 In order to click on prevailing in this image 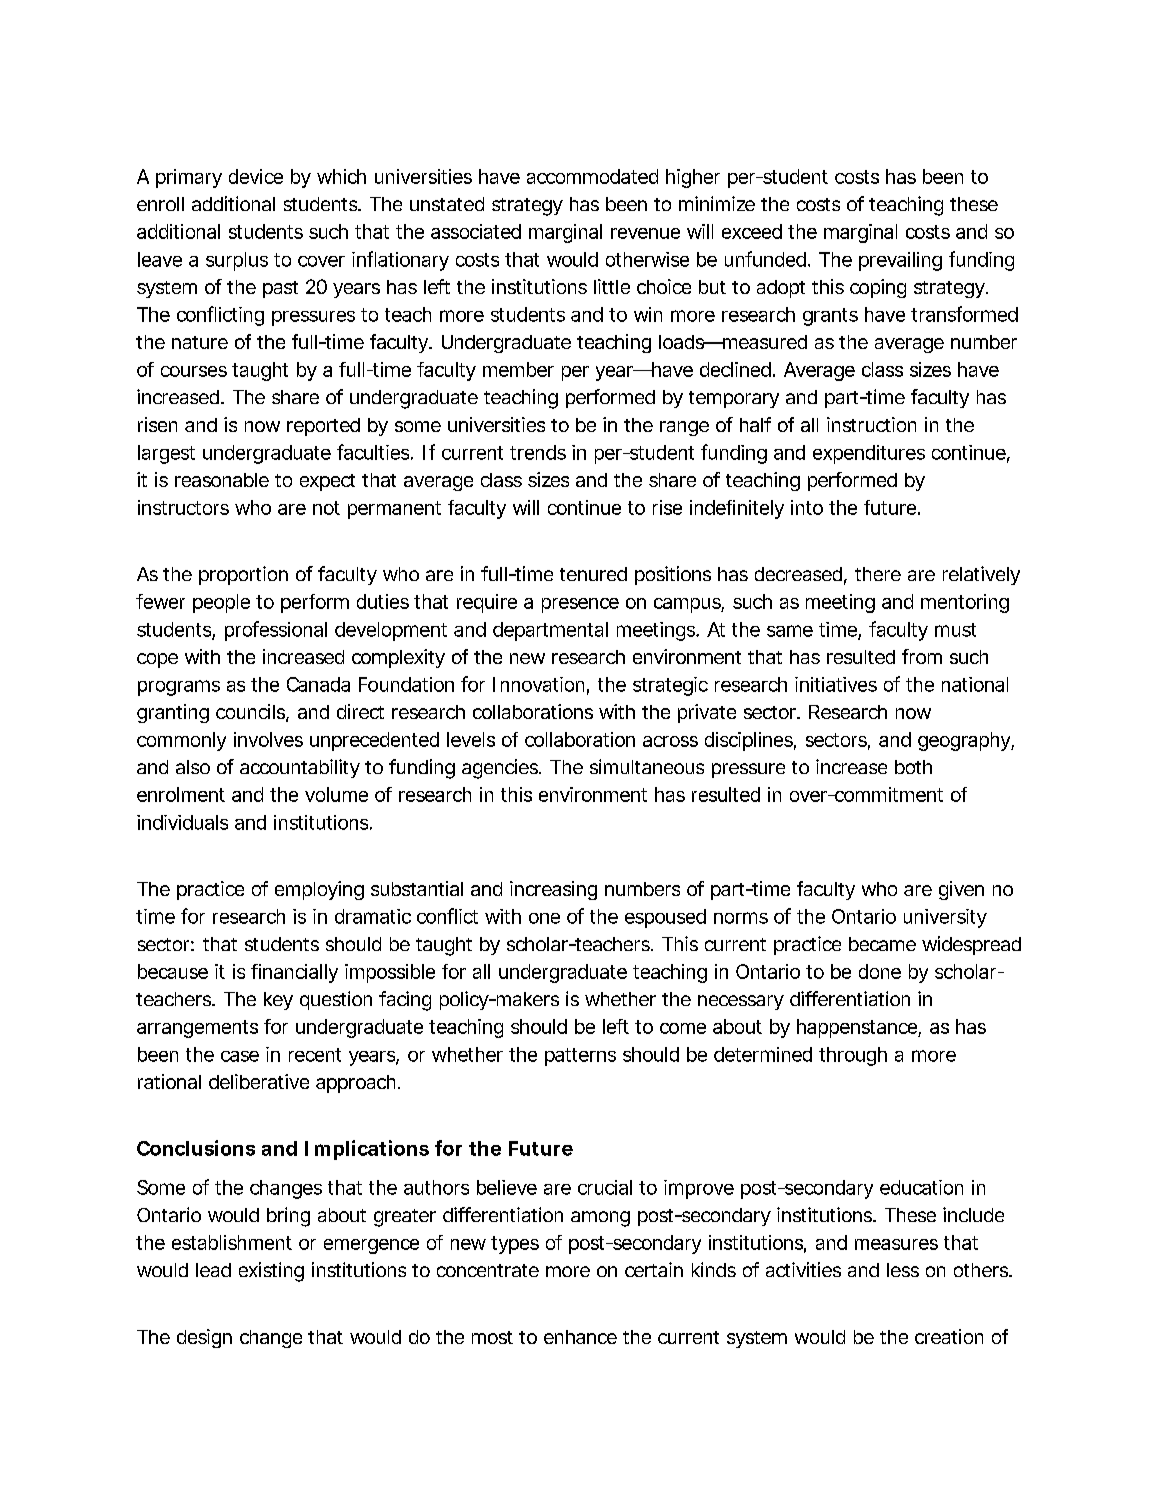, I will do `click(900, 261)`.
